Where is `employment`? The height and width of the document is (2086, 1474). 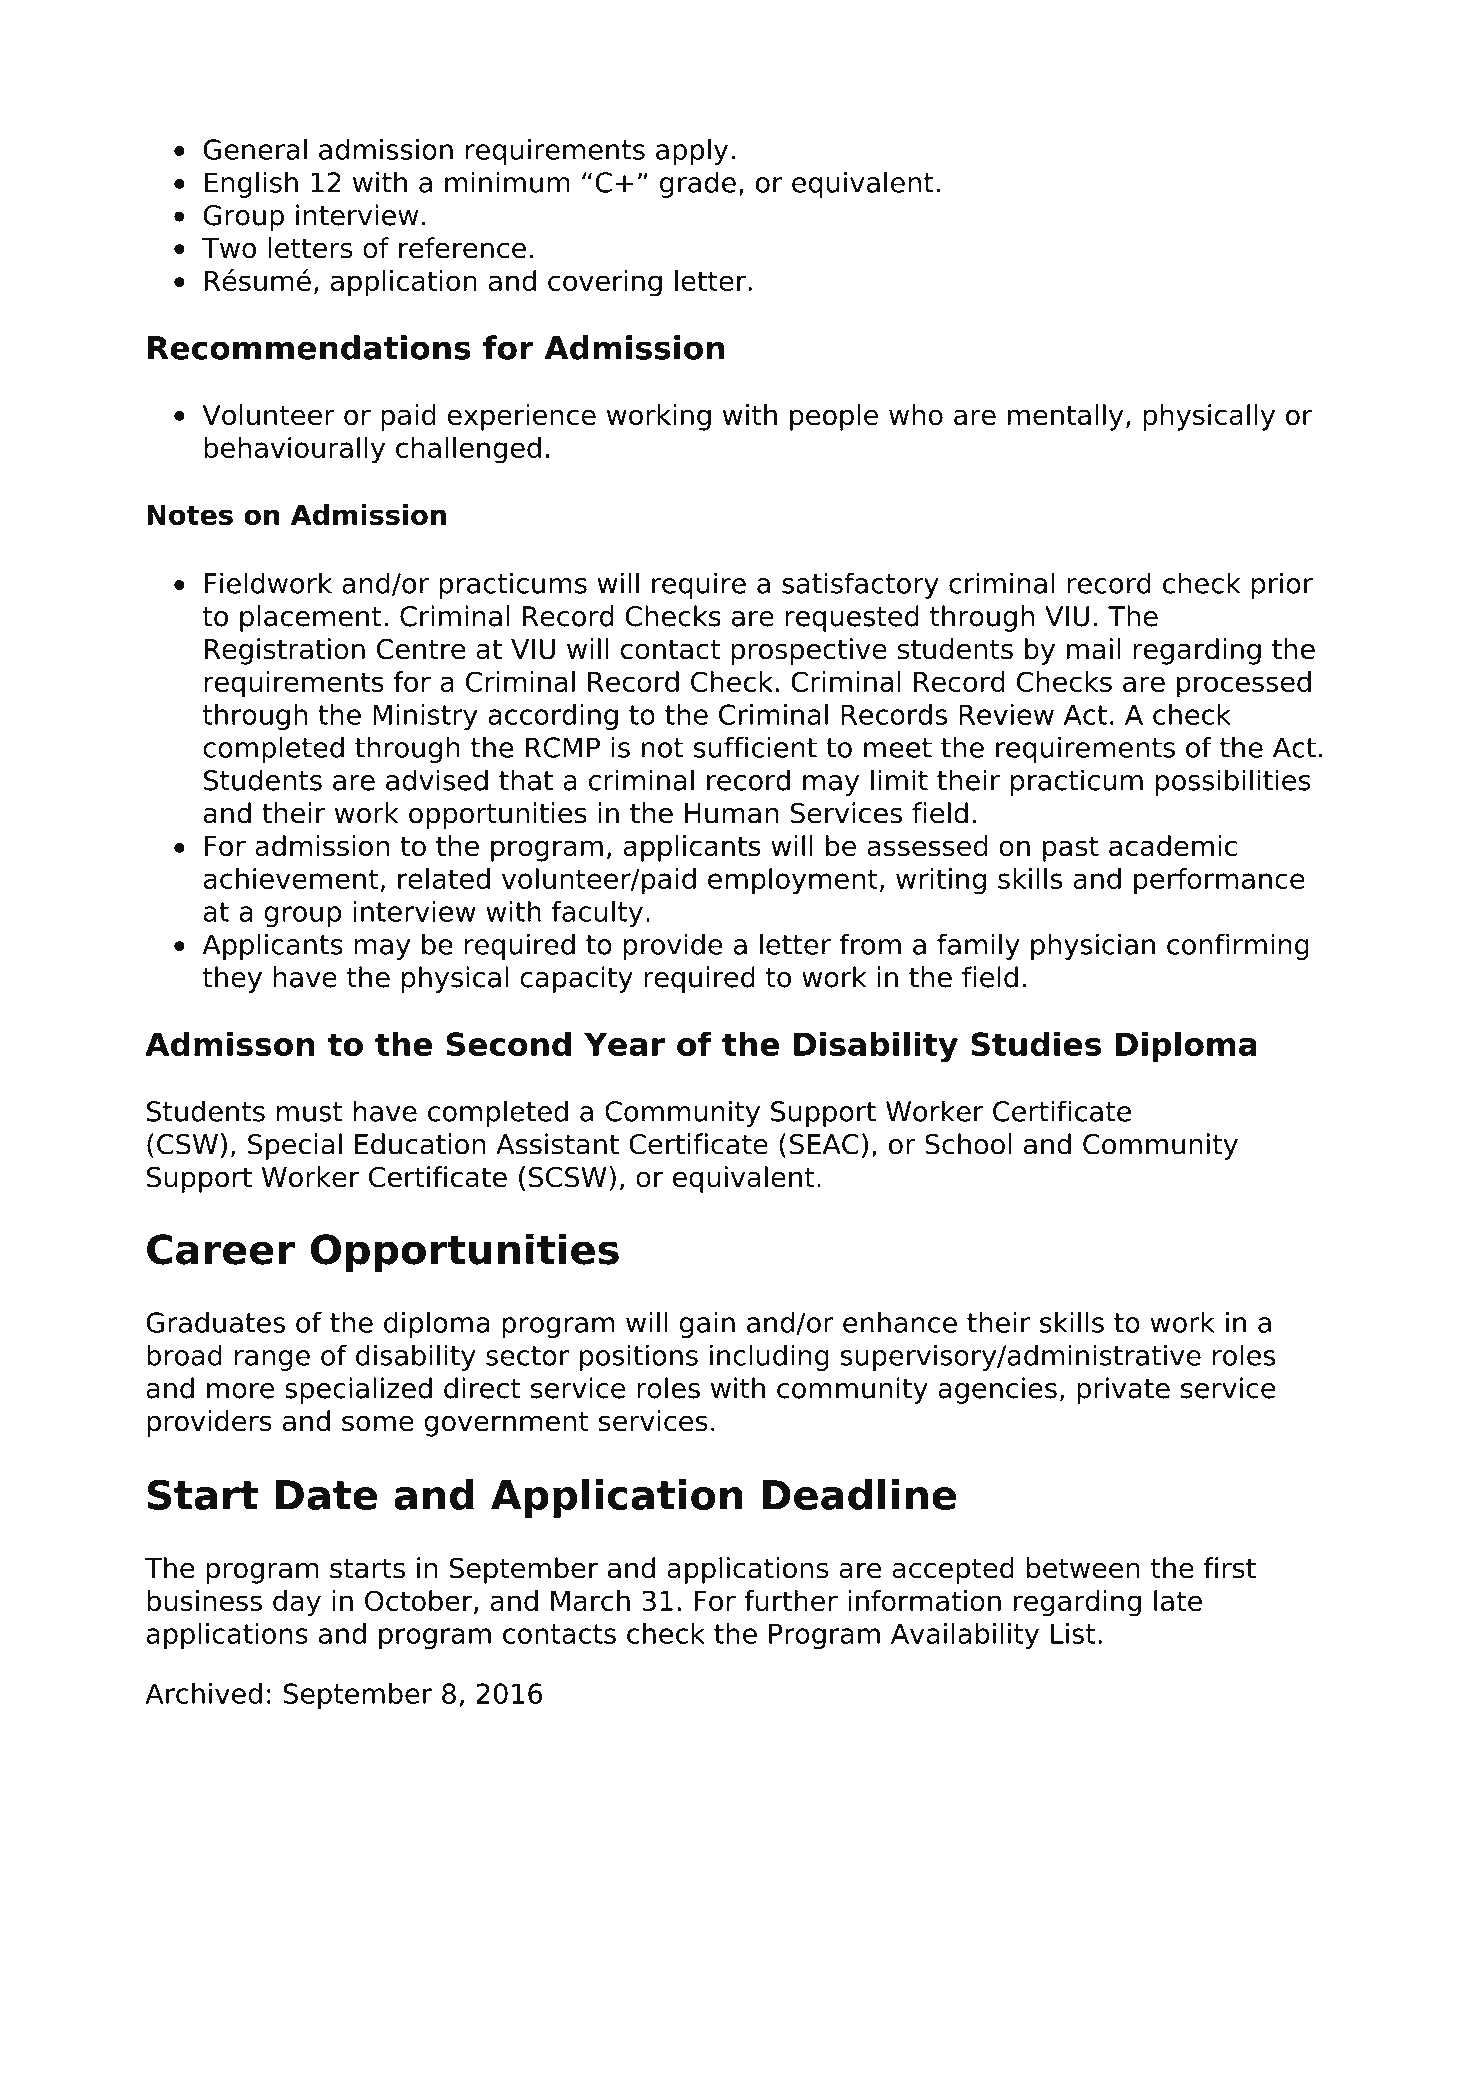 employment is located at coordinates (793, 881).
